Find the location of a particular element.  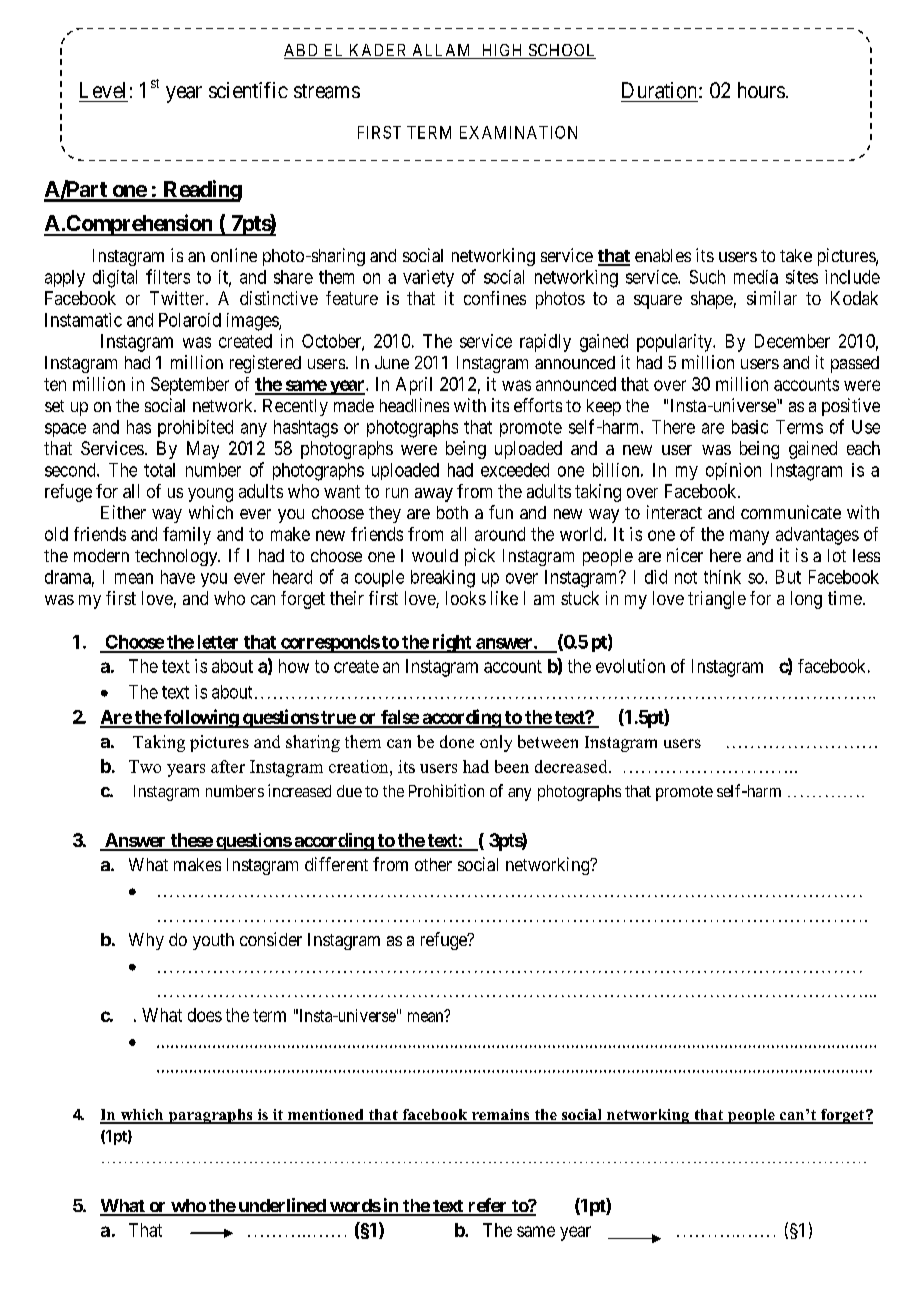

paragraphs is located at coordinates (210, 1116).
